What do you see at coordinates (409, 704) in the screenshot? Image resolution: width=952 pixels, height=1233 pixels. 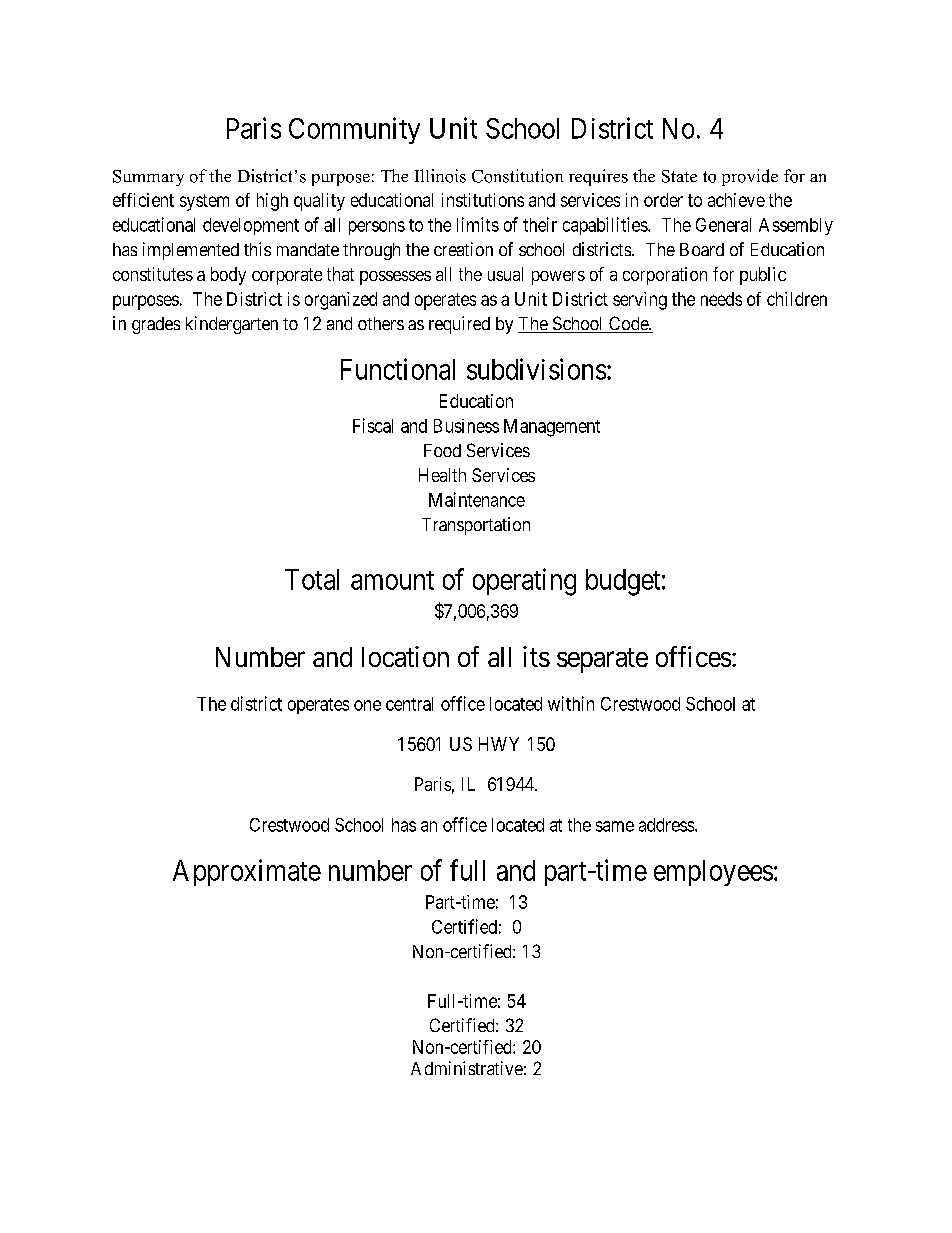 I see `central` at bounding box center [409, 704].
